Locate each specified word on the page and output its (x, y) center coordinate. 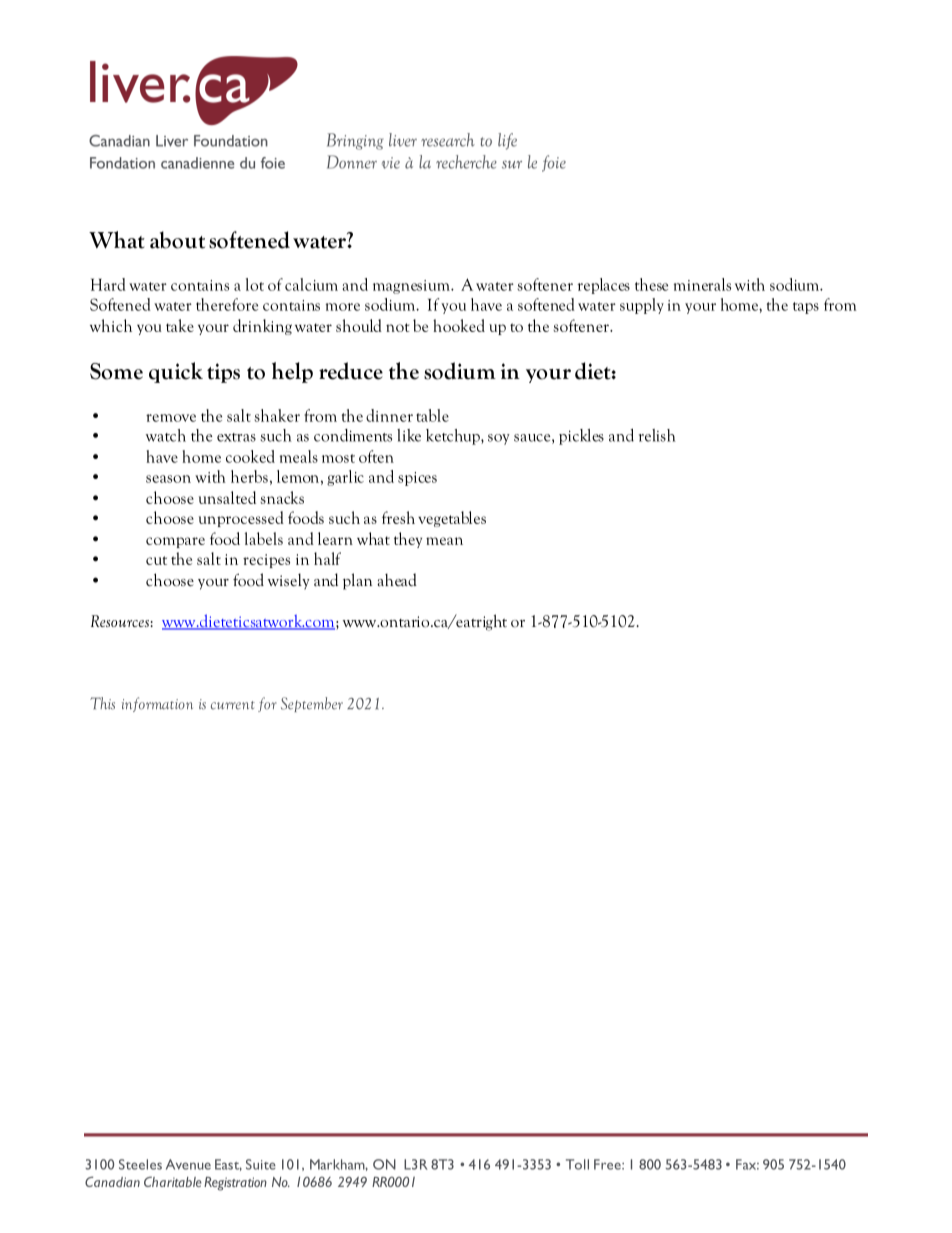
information (157, 704)
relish (657, 435)
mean (444, 541)
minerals (702, 284)
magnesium (412, 287)
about (177, 240)
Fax (747, 1164)
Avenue (188, 1164)
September (312, 704)
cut (156, 560)
